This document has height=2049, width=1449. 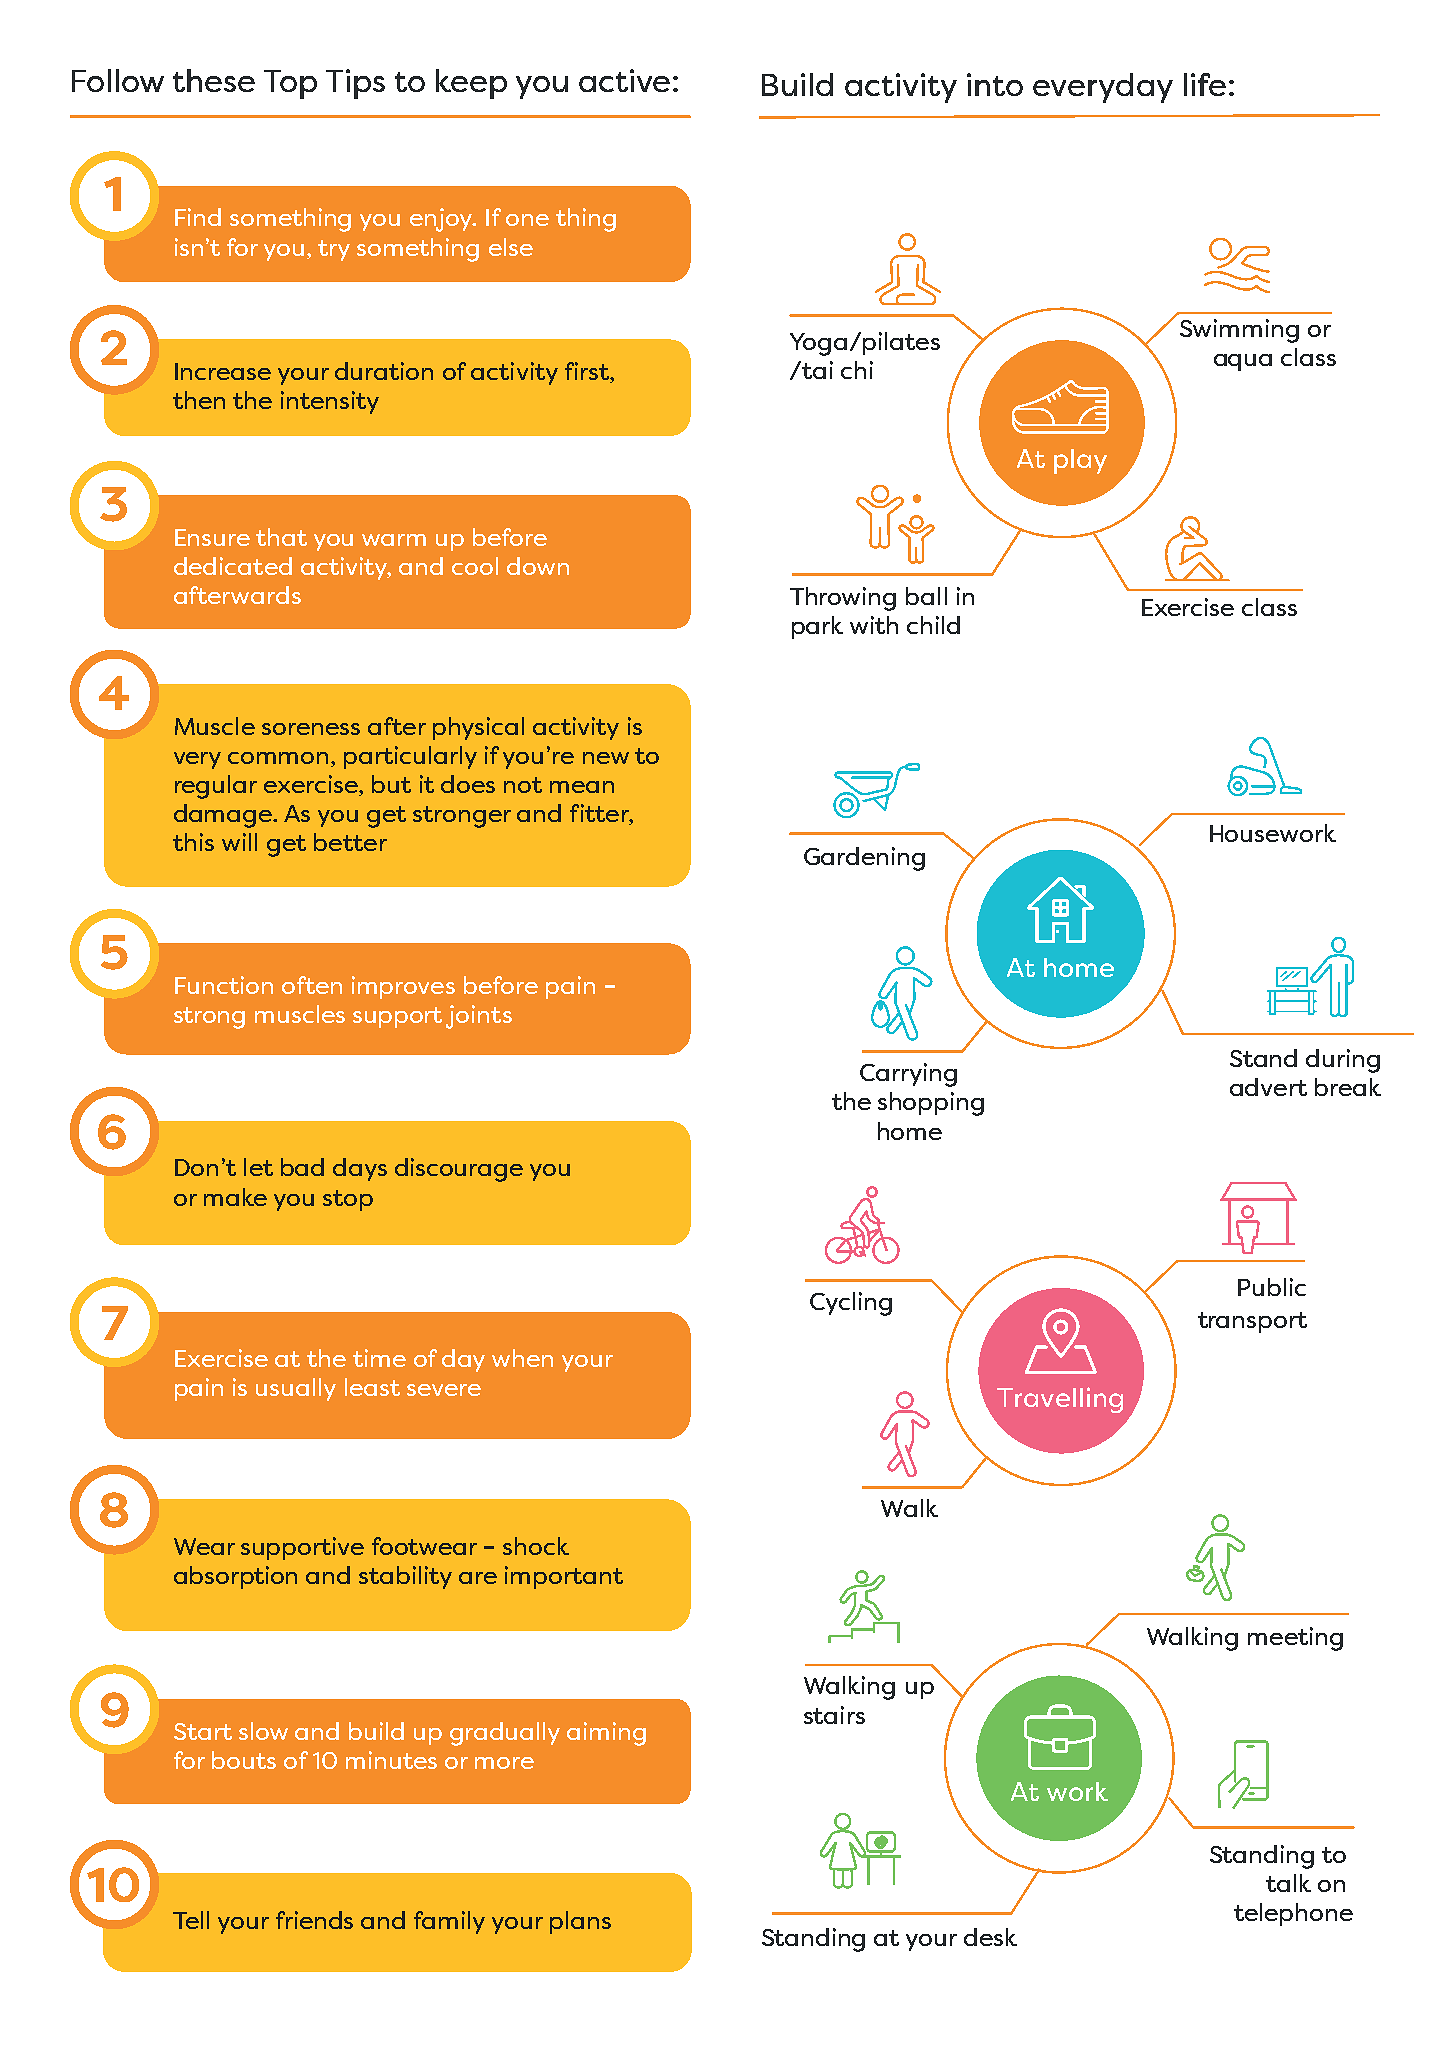 I want to click on friends, so click(x=314, y=1920).
